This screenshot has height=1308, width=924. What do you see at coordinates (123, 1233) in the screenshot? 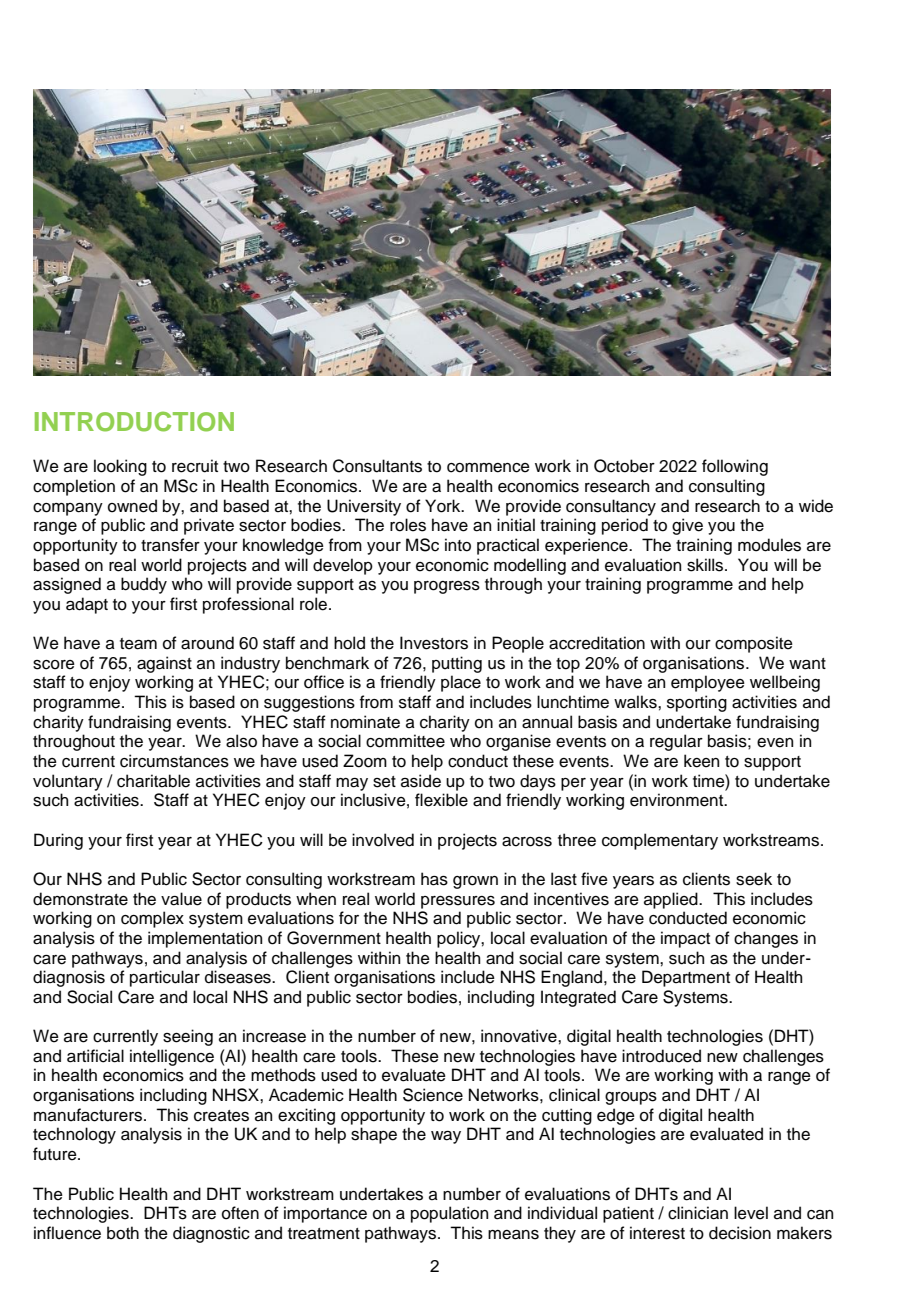
I see `both` at bounding box center [123, 1233].
